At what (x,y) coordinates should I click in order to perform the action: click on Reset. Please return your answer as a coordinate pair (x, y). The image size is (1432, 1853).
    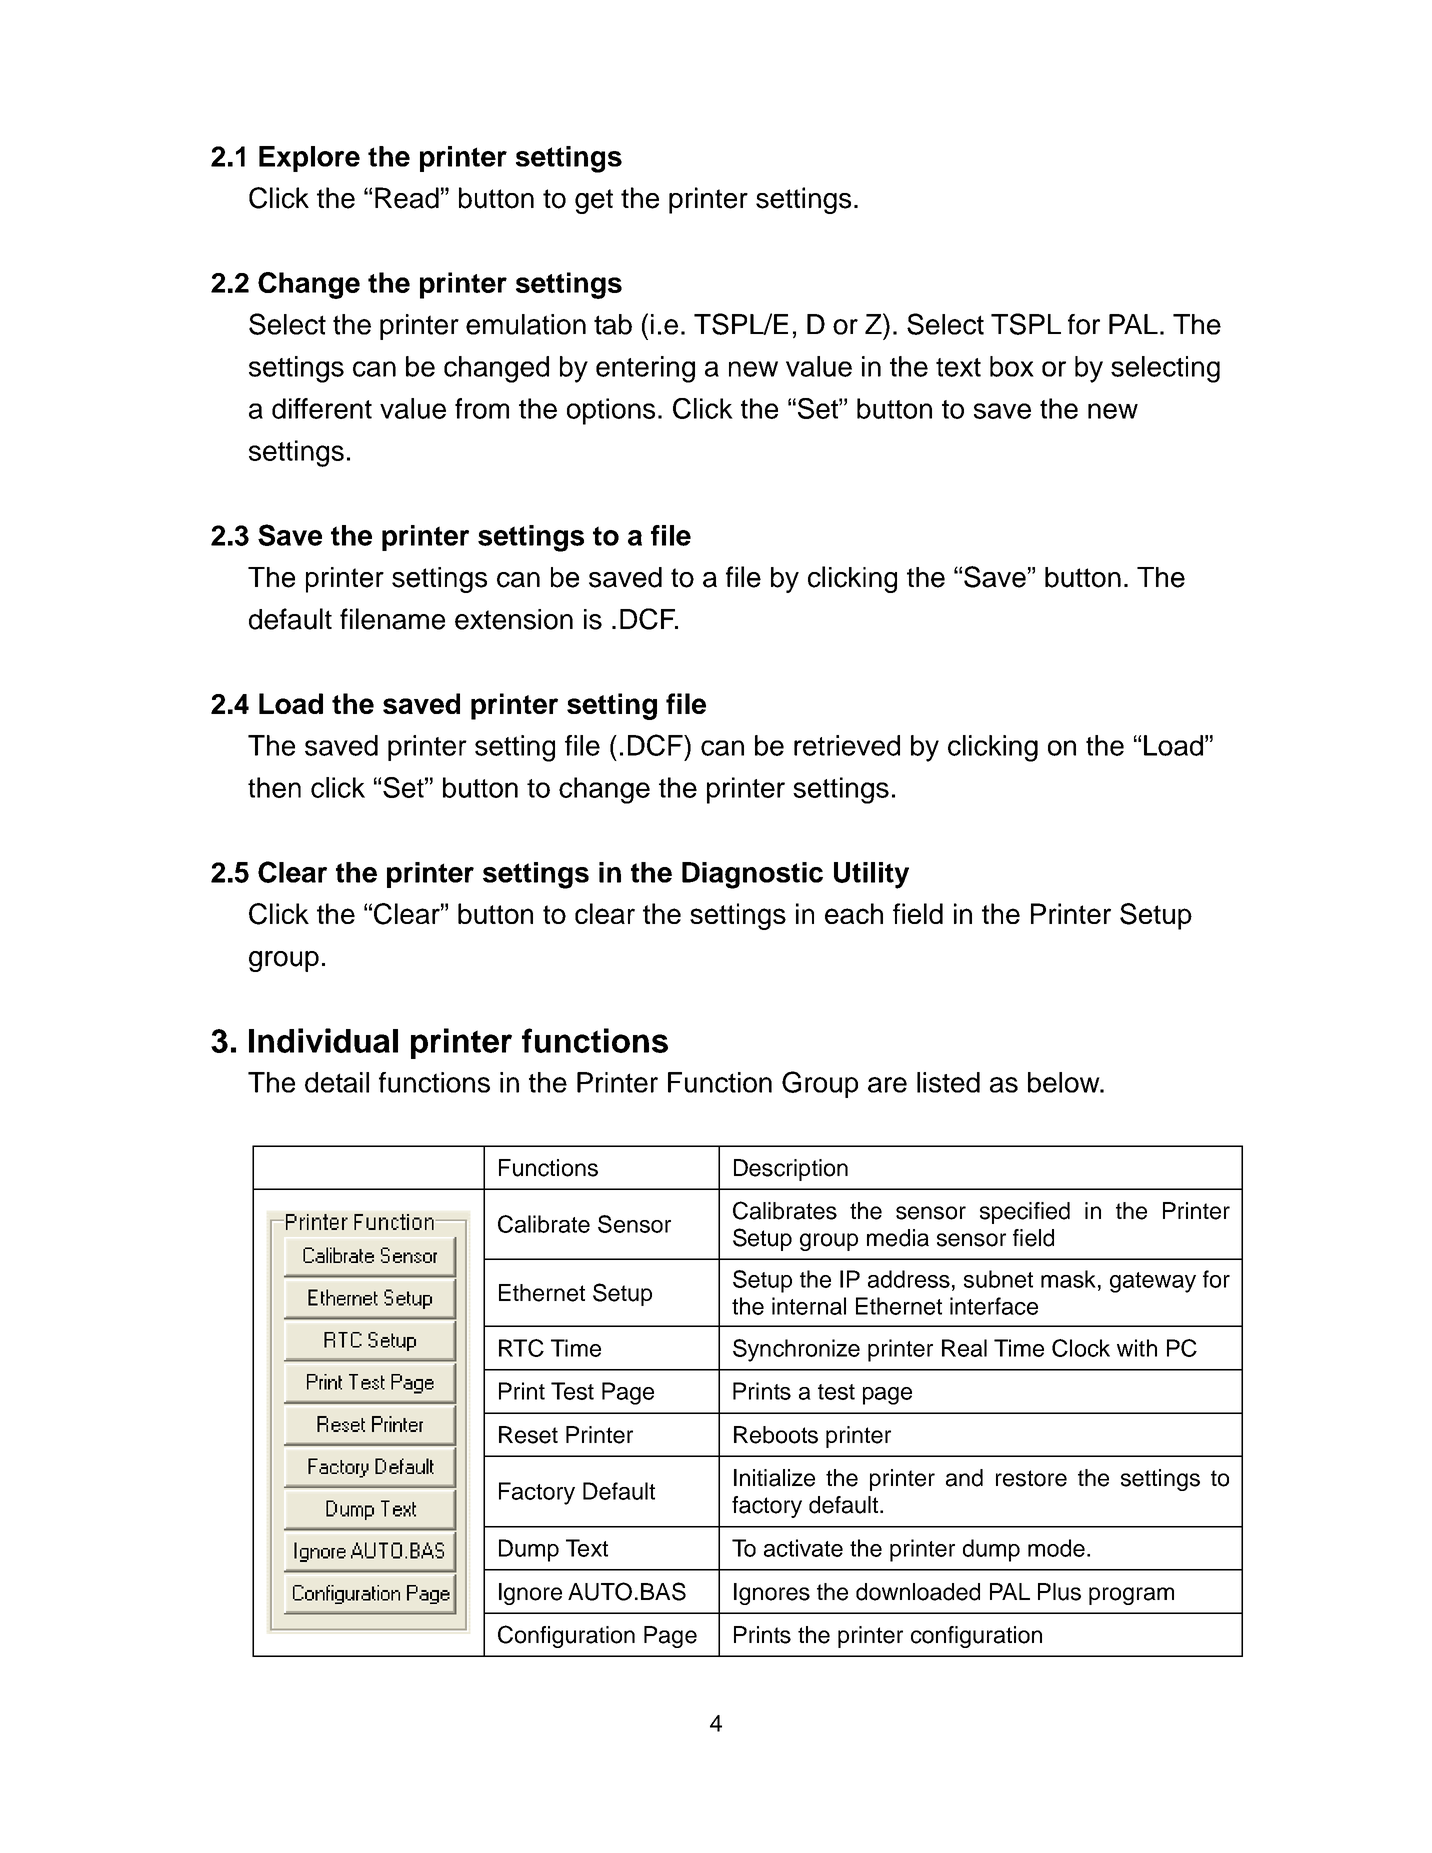
    Looking at the image, I should click on (528, 1435).
